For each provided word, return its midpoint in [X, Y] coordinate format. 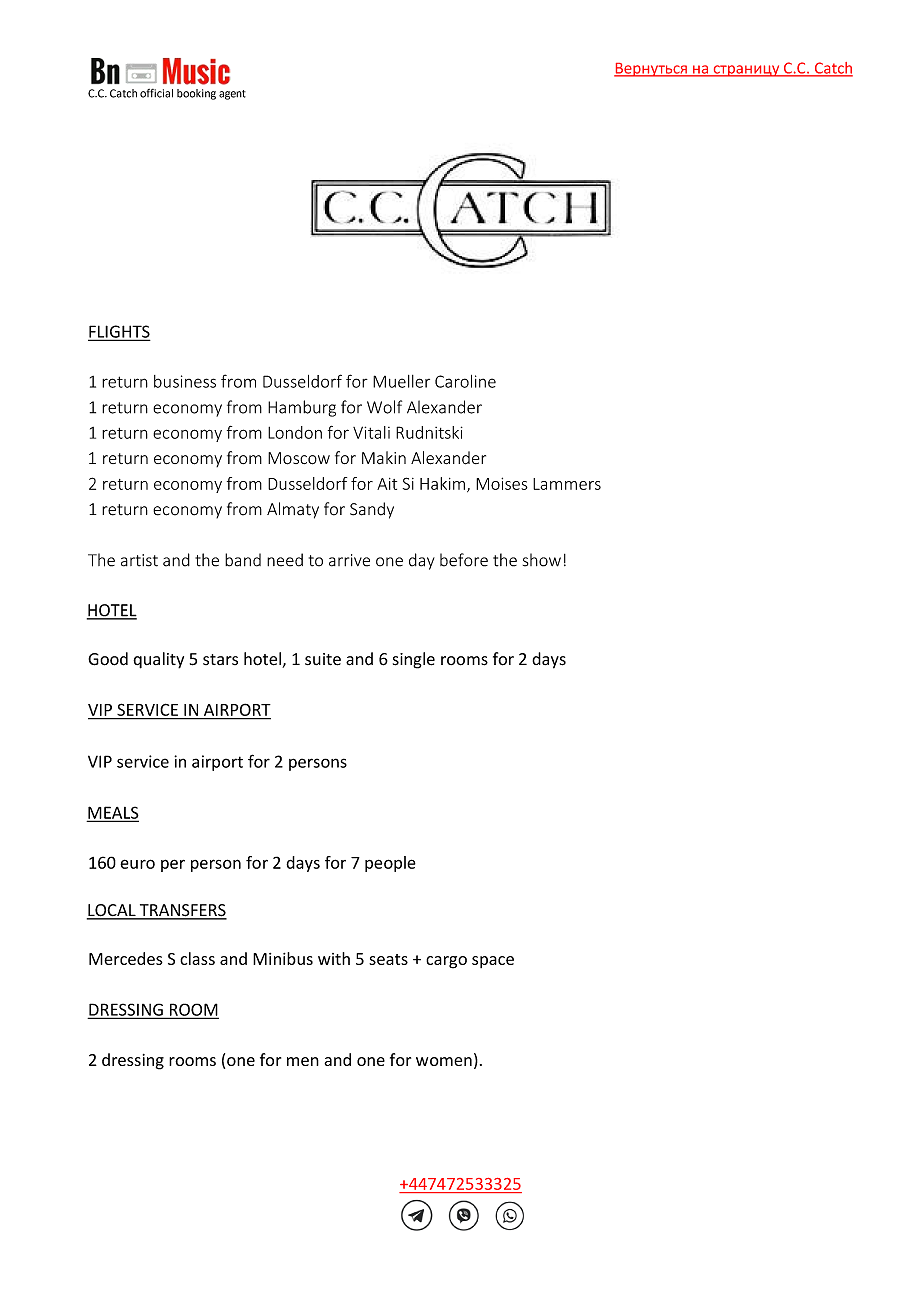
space [493, 962]
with [334, 958]
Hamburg [302, 408]
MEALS [113, 813]
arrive [349, 560]
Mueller [401, 381]
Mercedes [126, 958]
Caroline [465, 381]
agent [232, 95]
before [464, 560]
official [156, 93]
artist [139, 560]
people [390, 864]
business [185, 381]
